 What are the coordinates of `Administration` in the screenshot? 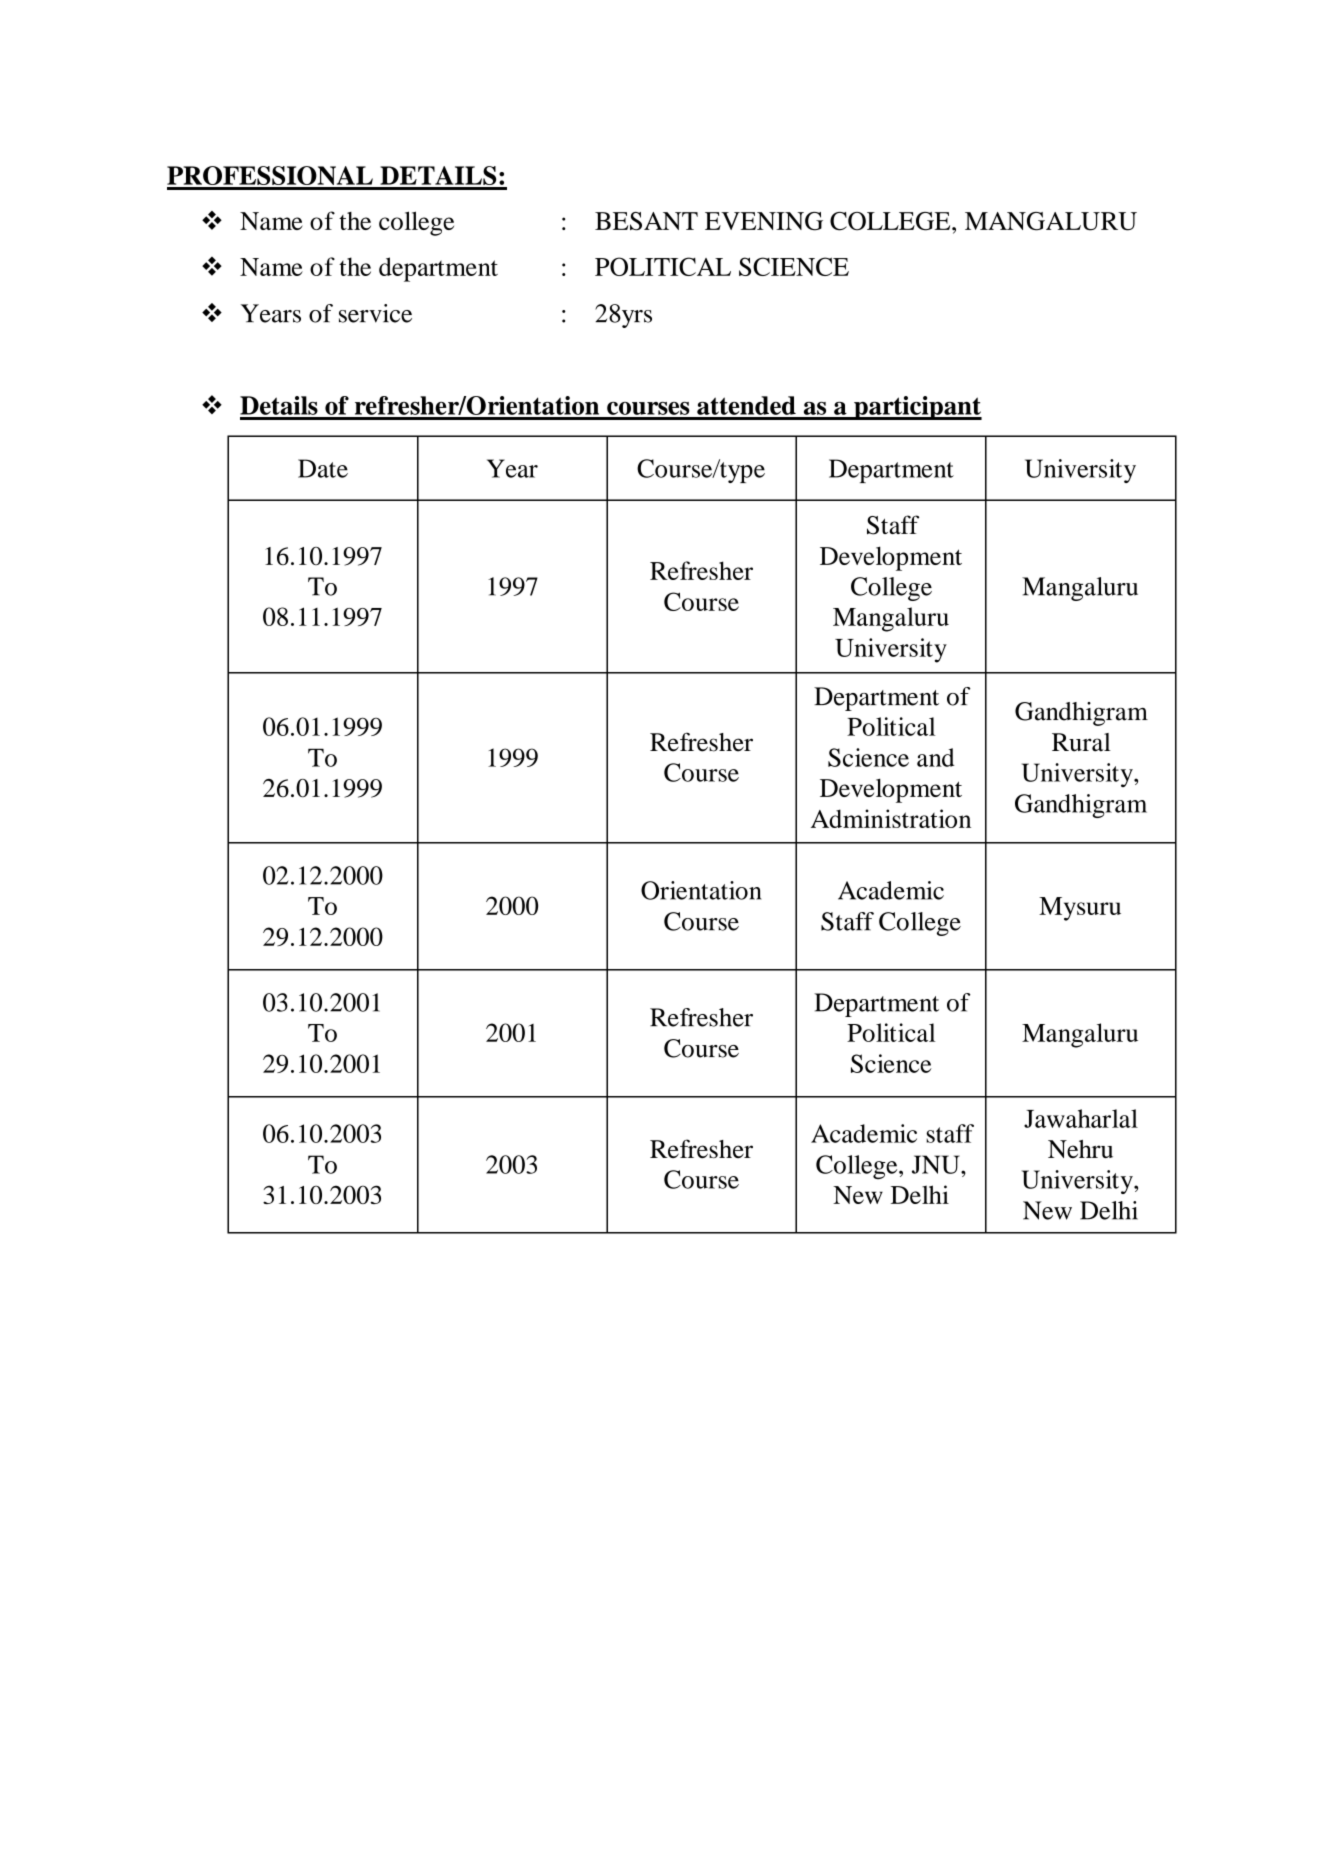 It's located at (891, 818).
